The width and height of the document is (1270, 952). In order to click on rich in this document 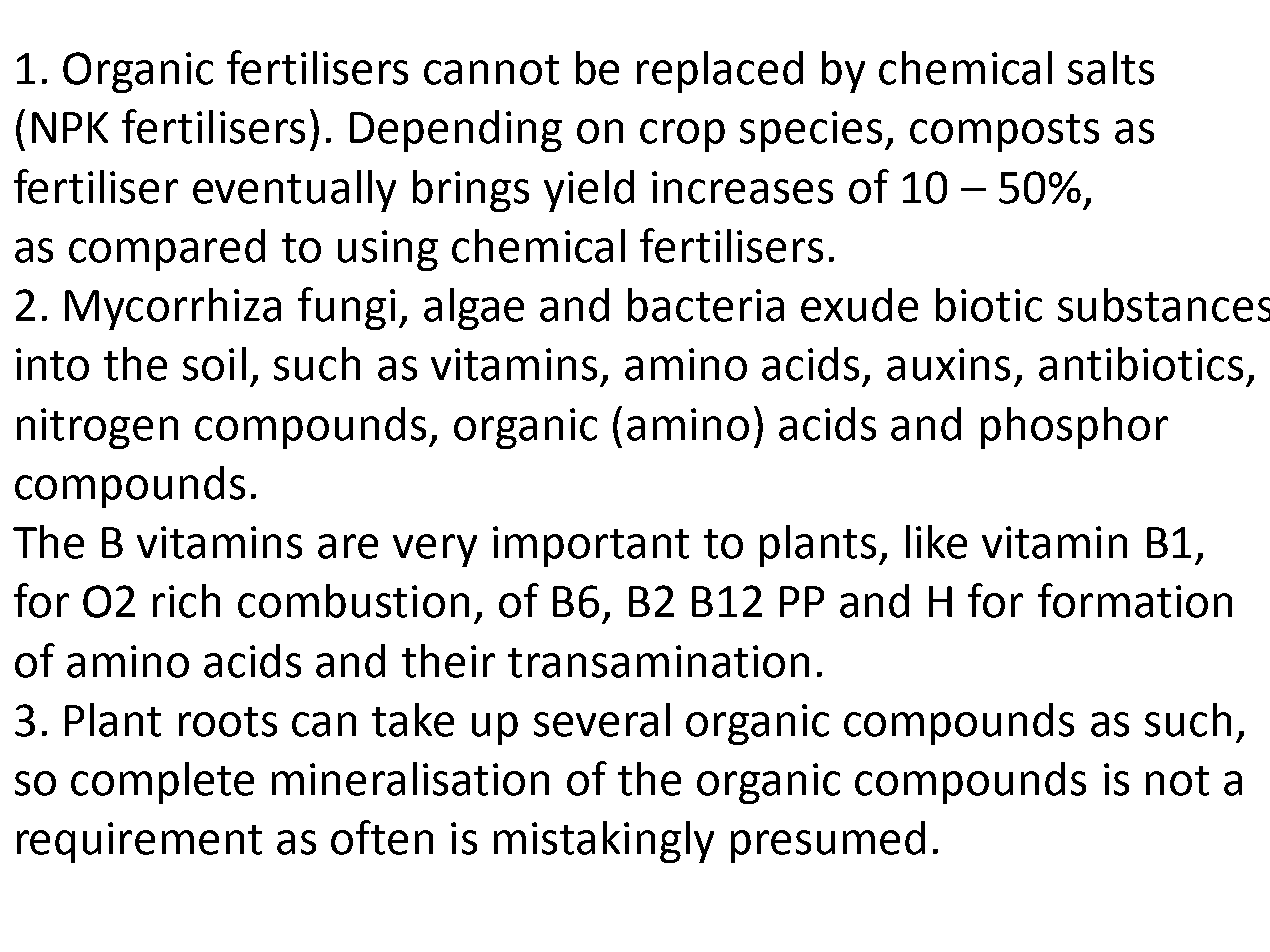, I will do `click(186, 601)`.
